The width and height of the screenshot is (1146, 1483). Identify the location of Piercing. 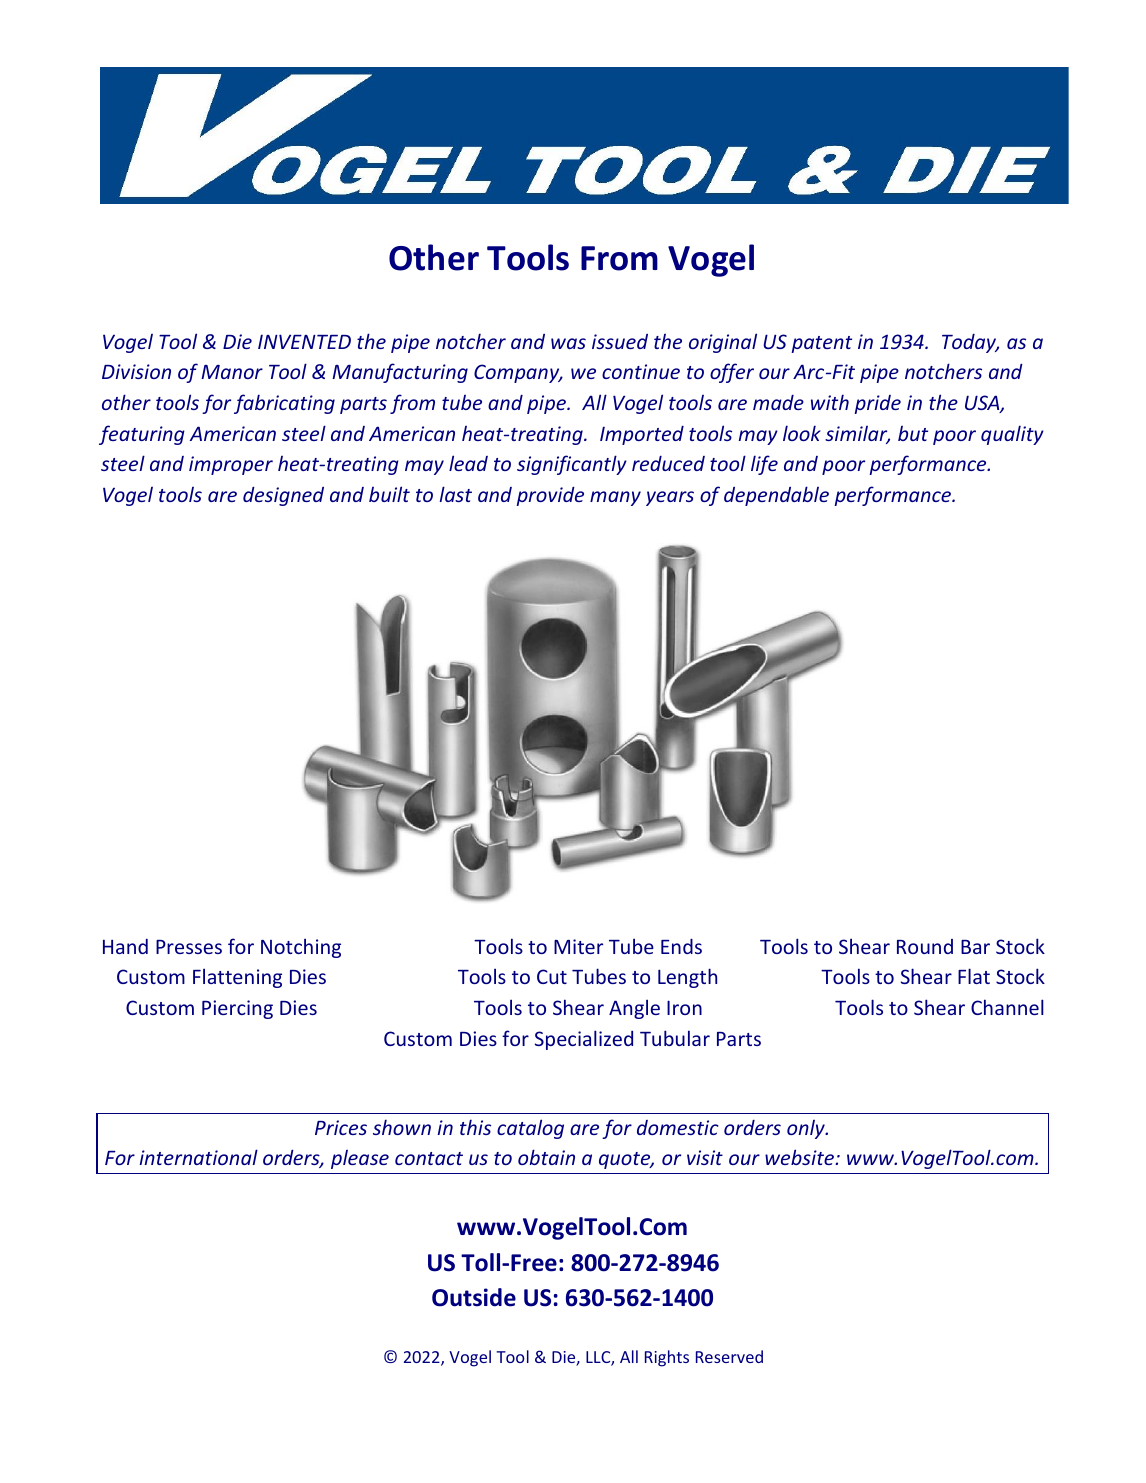
(237, 1009).
